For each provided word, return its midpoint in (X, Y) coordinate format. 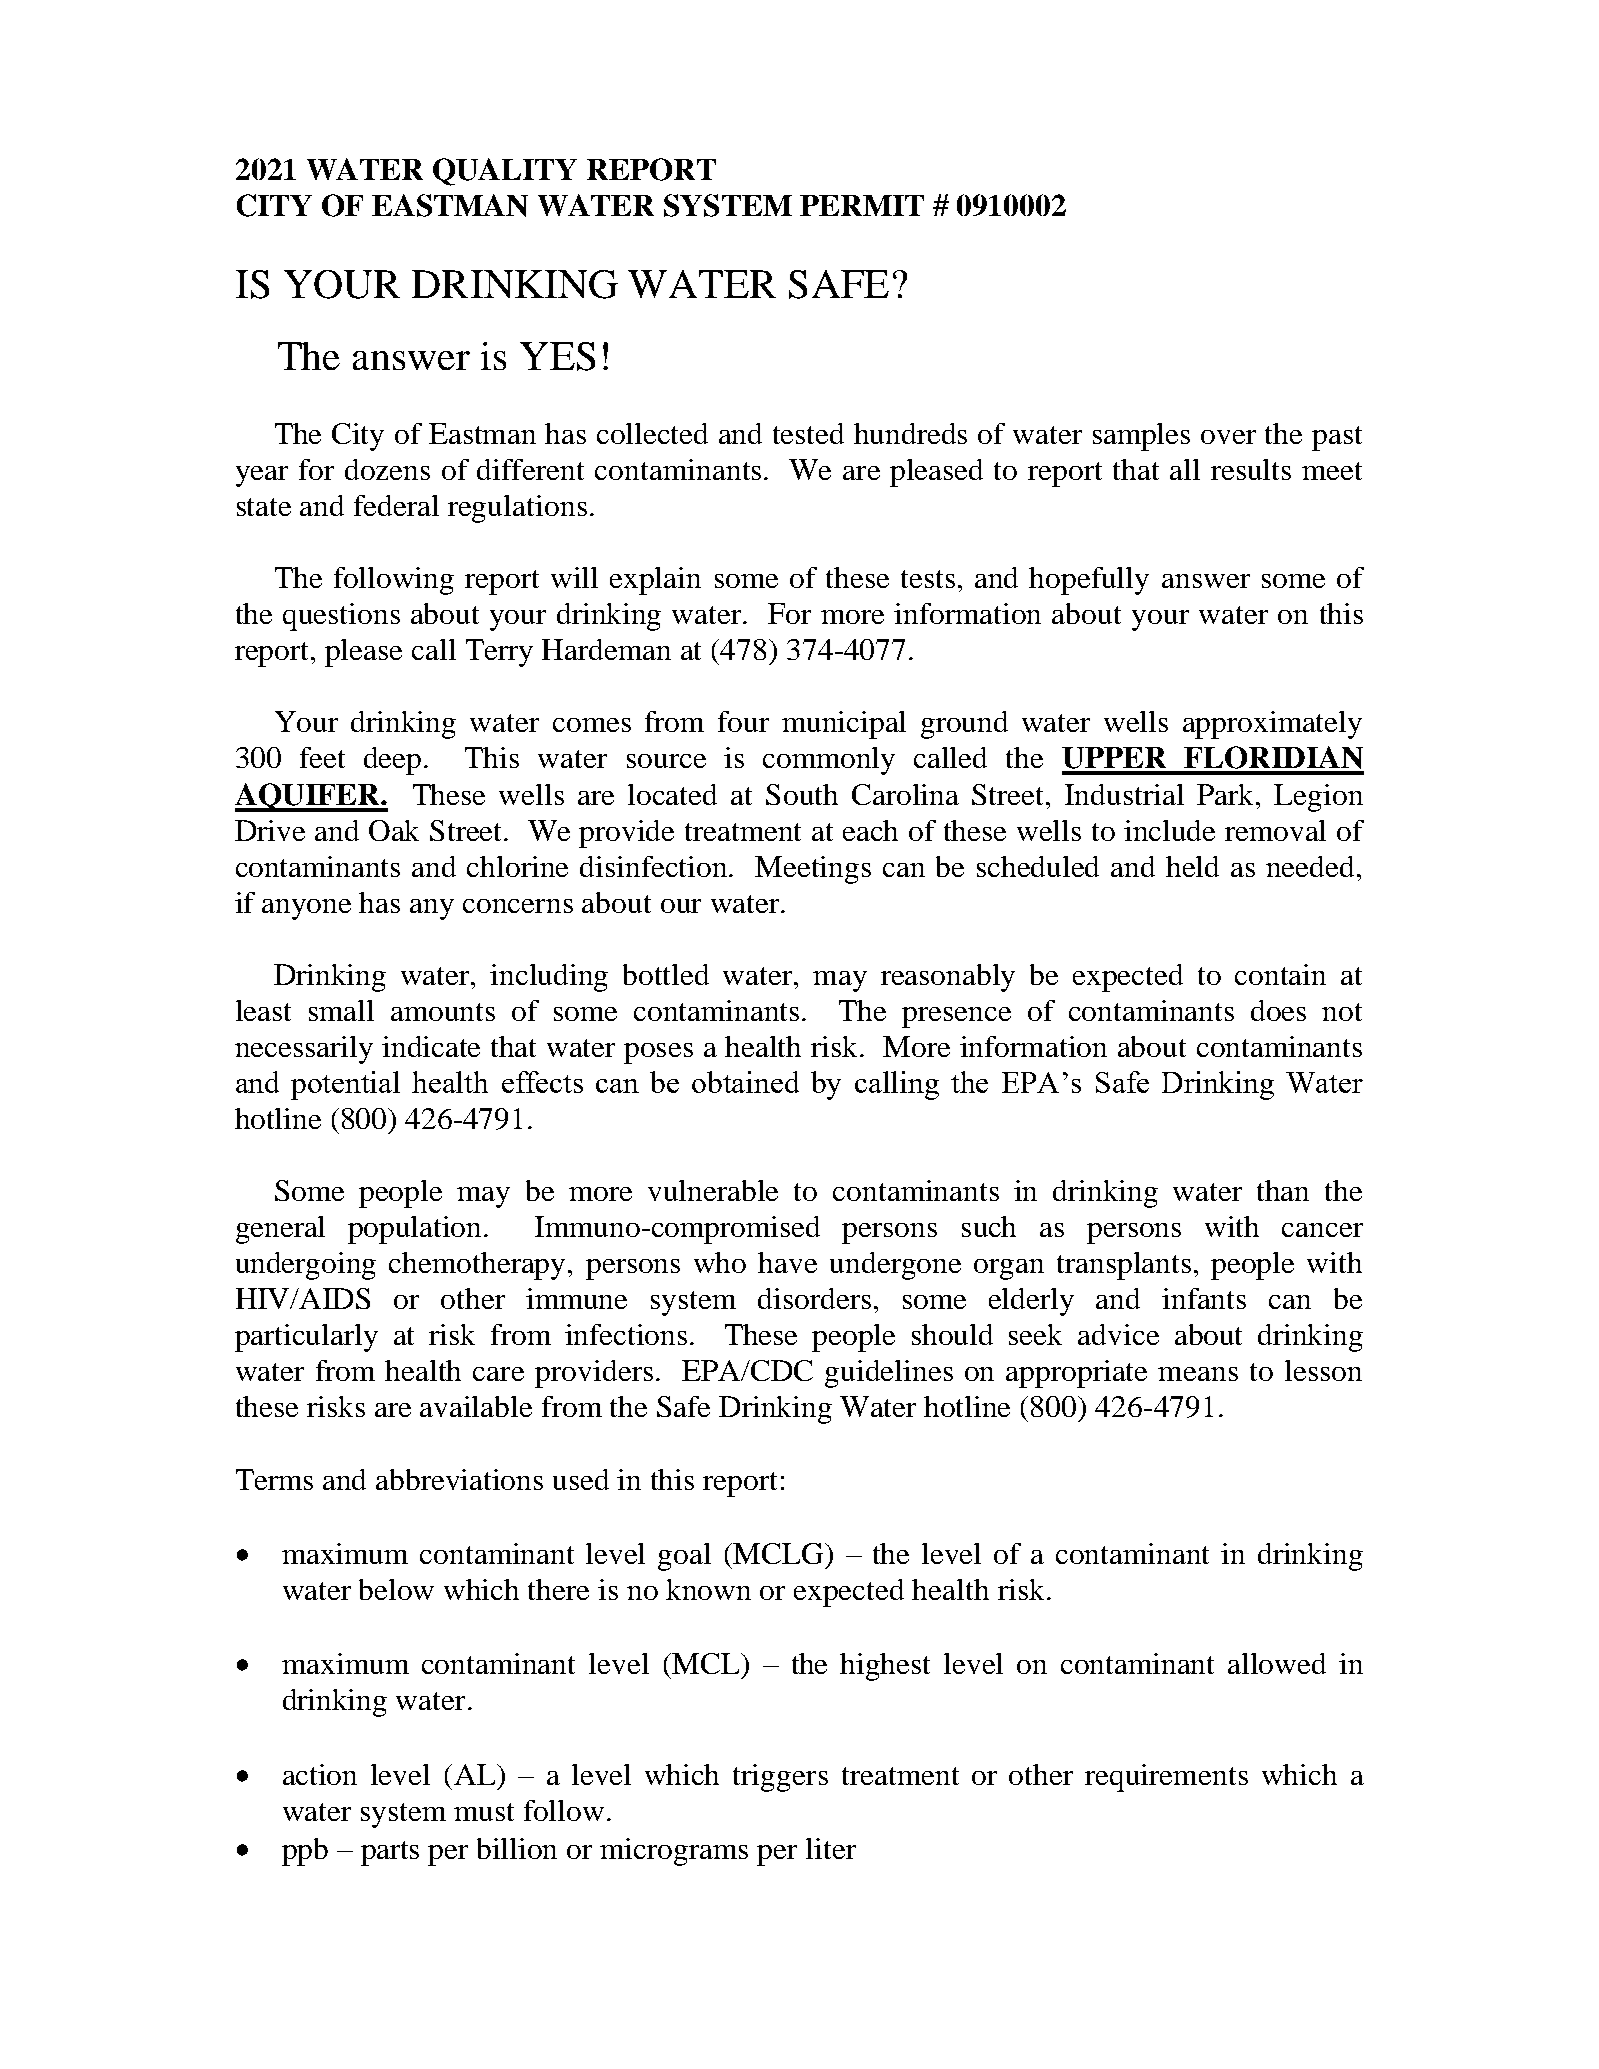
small (341, 1010)
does (1278, 1010)
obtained (745, 1082)
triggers (780, 1778)
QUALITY (505, 172)
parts (390, 1853)
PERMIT (862, 205)
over (1228, 437)
